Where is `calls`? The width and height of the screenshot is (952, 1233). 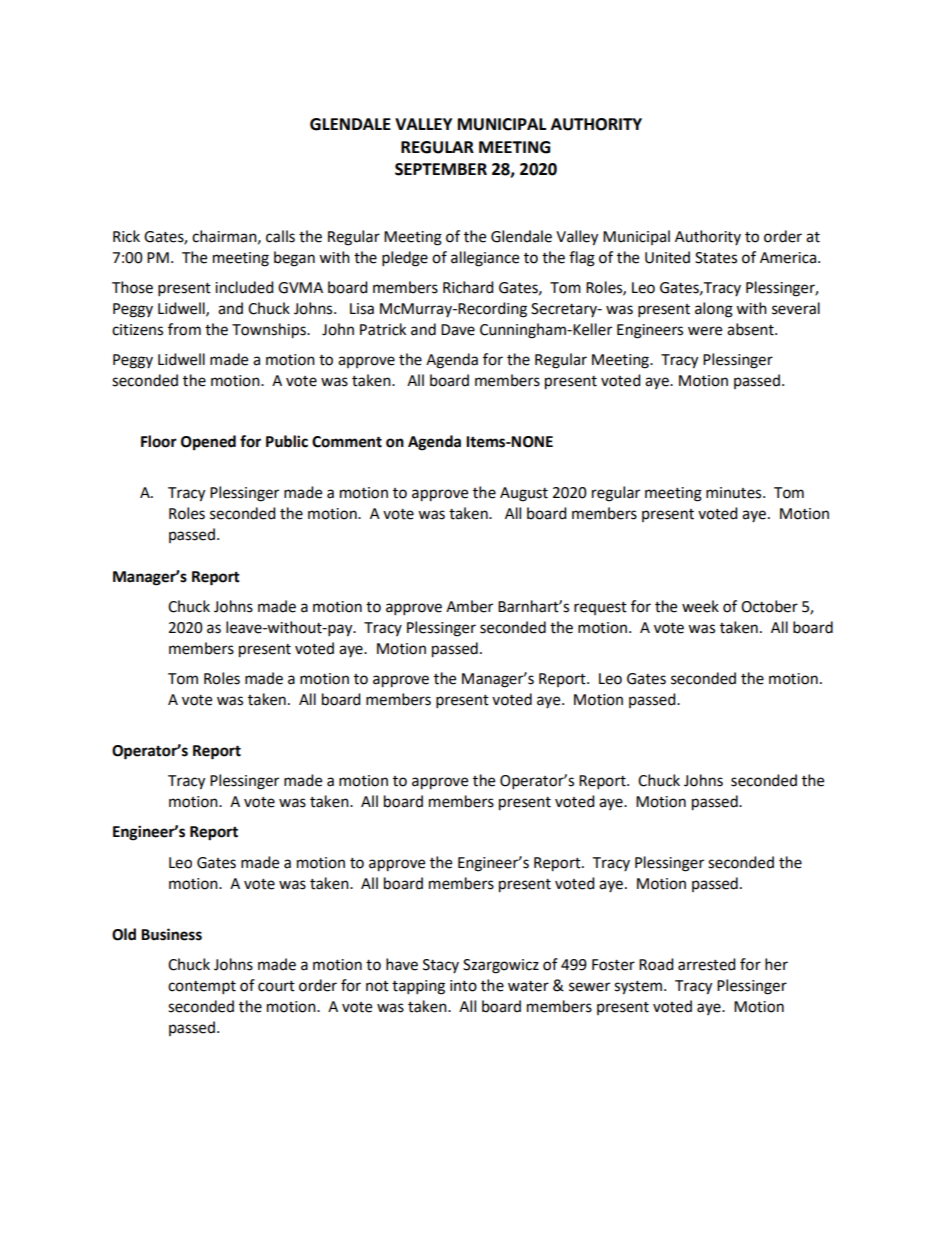 calls is located at coordinates (280, 236).
